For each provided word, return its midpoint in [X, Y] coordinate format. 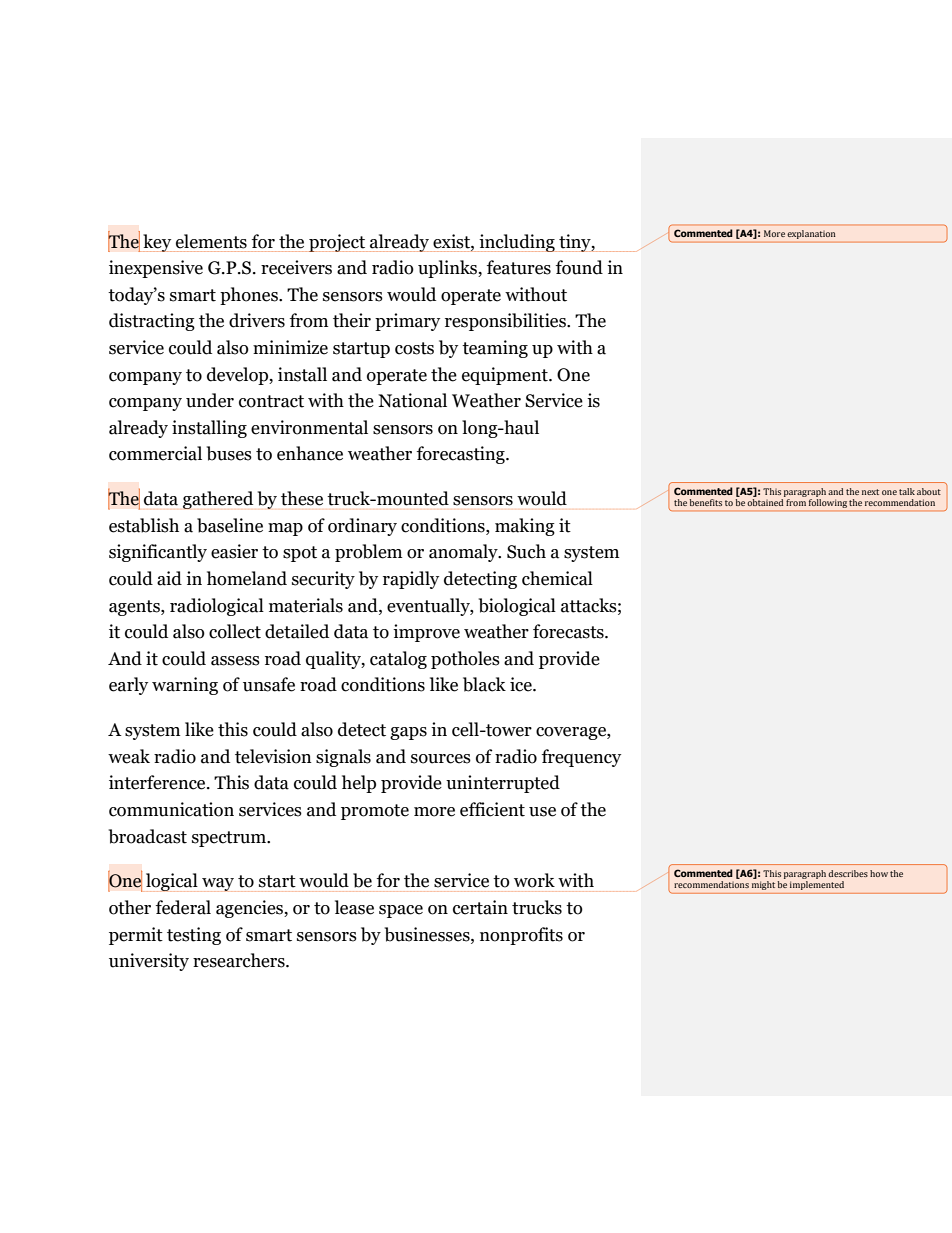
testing [194, 936]
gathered [218, 500]
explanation [811, 234]
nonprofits [521, 936]
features [519, 267]
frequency [581, 758]
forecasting [462, 455]
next [870, 492]
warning [185, 686]
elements [211, 241]
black [484, 684]
